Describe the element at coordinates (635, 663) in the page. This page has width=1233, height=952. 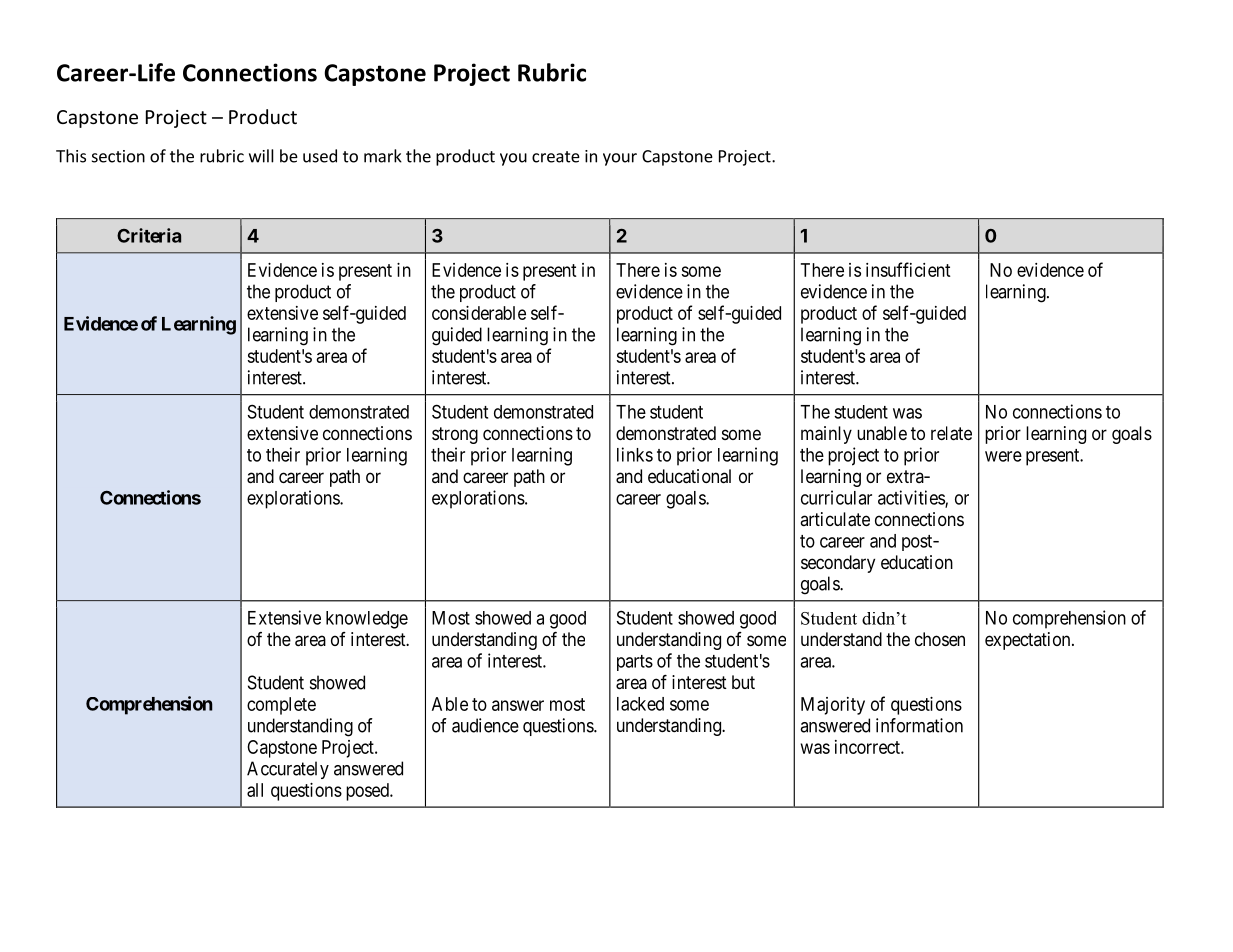
I see `parts` at that location.
